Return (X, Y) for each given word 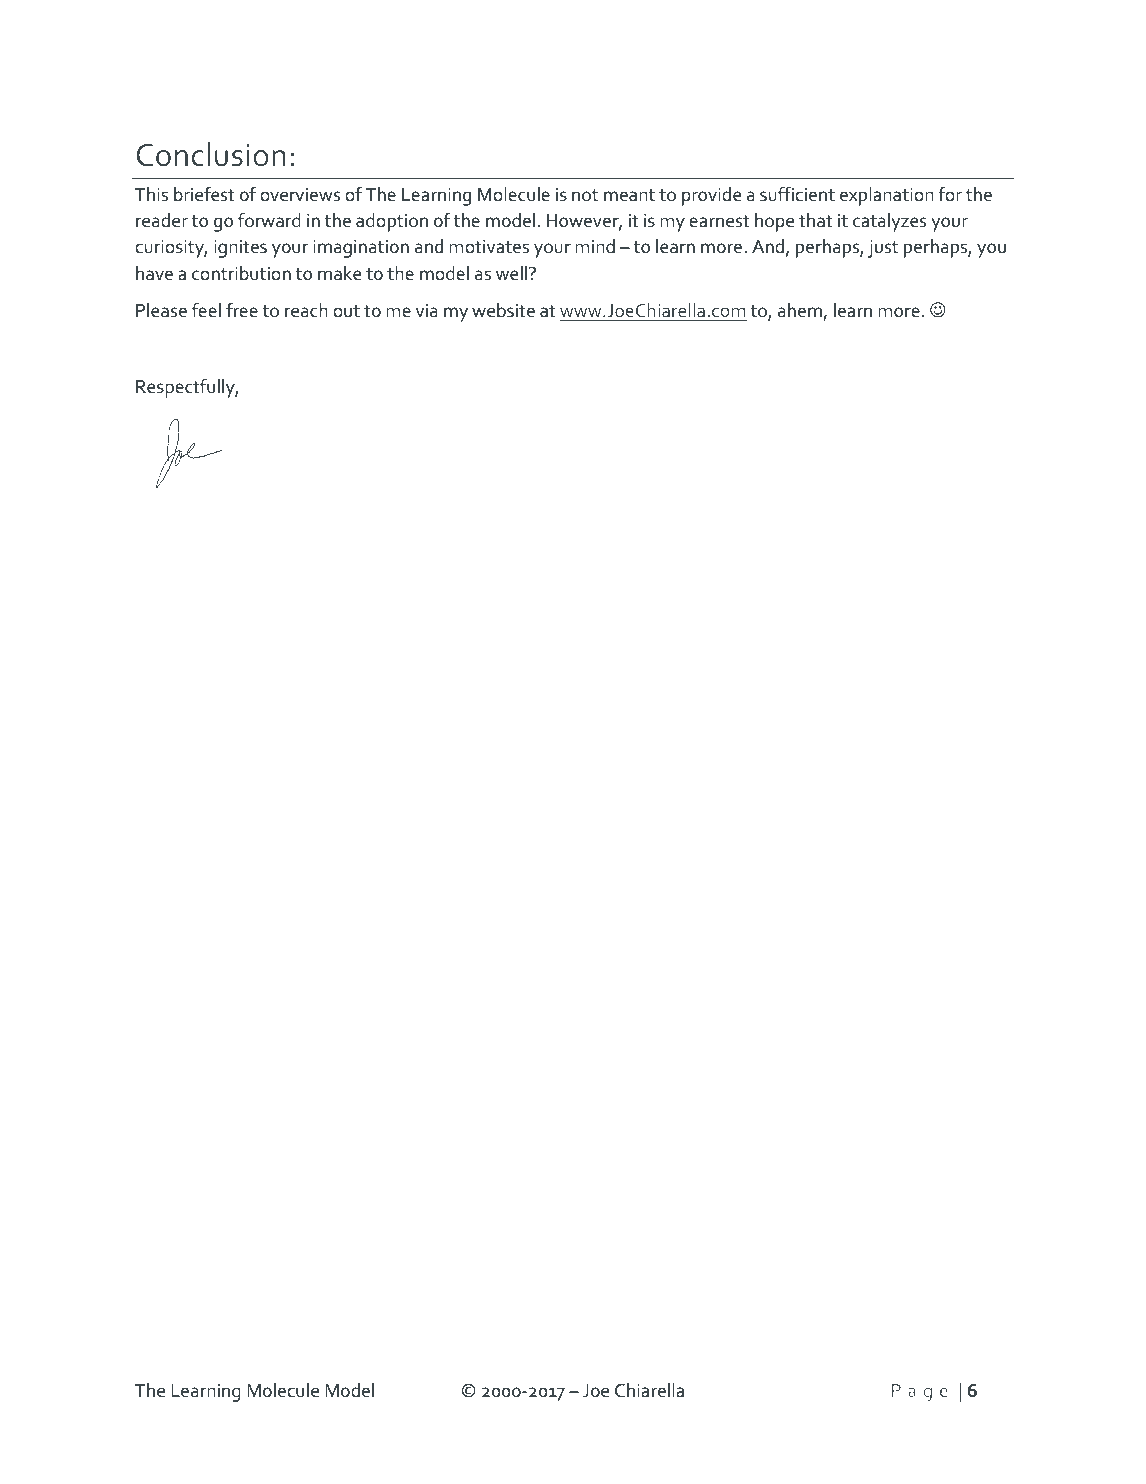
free (242, 310)
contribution (241, 273)
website (503, 310)
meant (629, 195)
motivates (489, 247)
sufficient (797, 194)
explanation (887, 196)
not (585, 195)
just (883, 249)
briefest (204, 194)
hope (774, 222)
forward (269, 220)
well (513, 273)
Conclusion (211, 154)
